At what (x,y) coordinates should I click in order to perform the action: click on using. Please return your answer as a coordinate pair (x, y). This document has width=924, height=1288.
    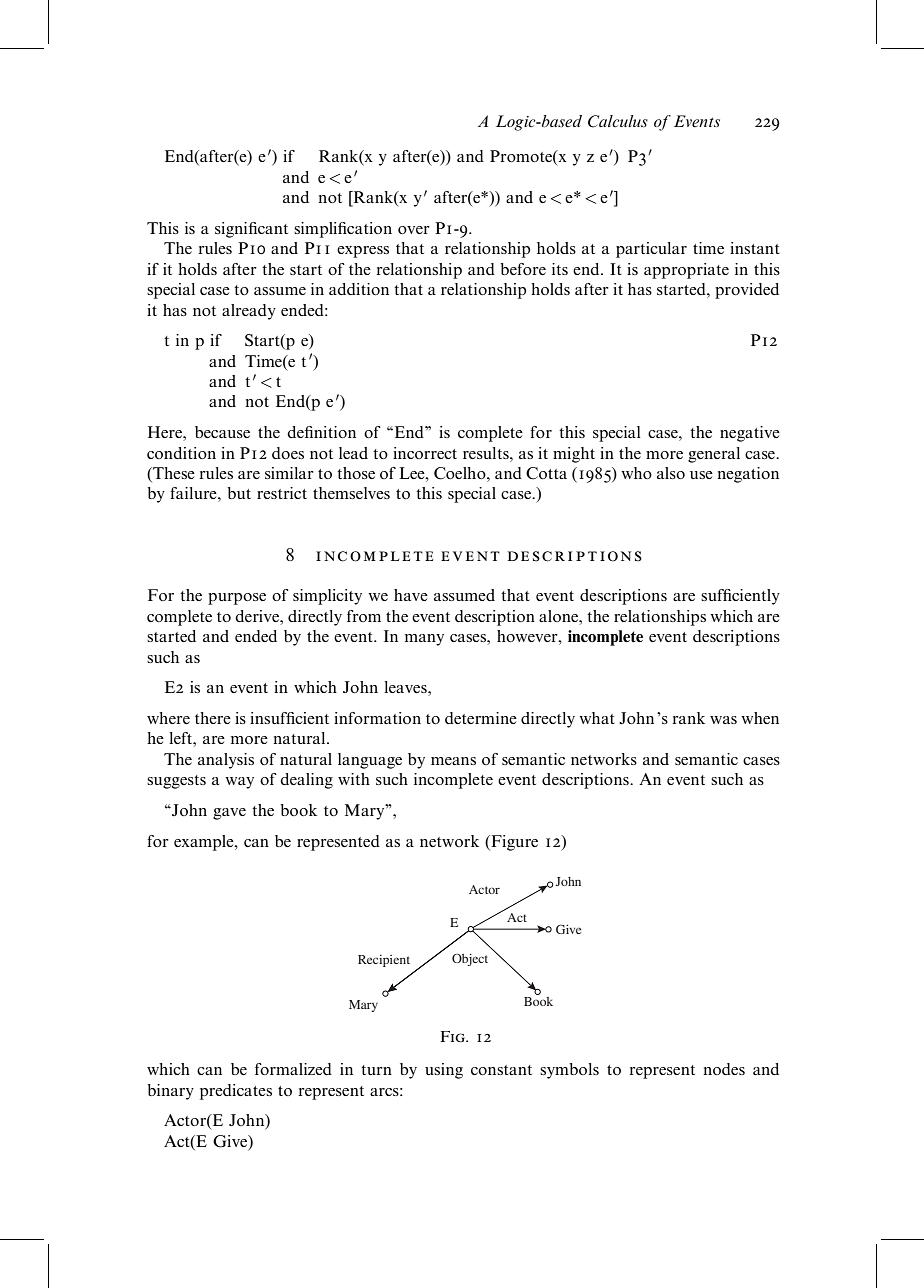
    Looking at the image, I should click on (444, 1071).
